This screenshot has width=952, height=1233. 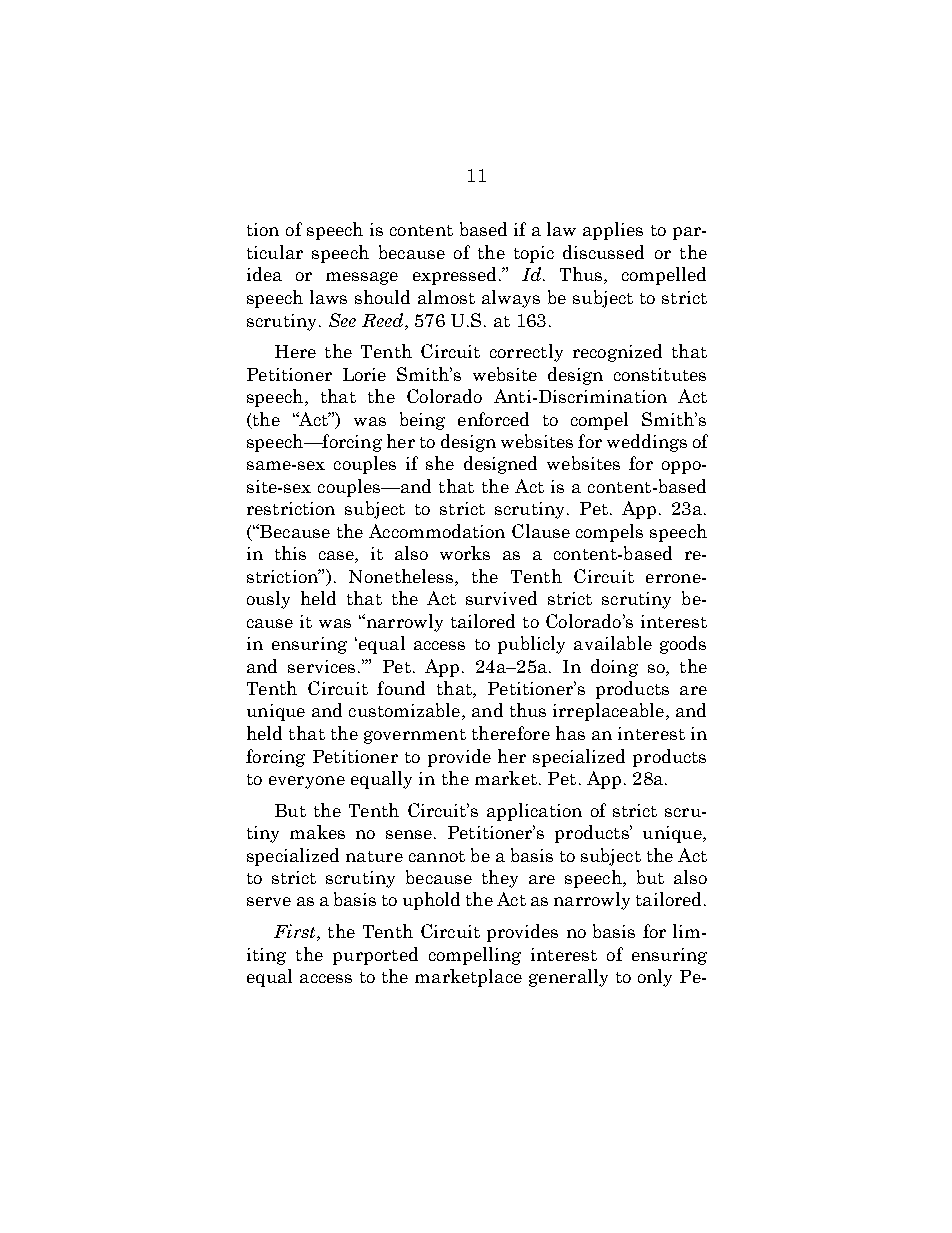 What do you see at coordinates (296, 932) in the screenshot?
I see `First` at bounding box center [296, 932].
